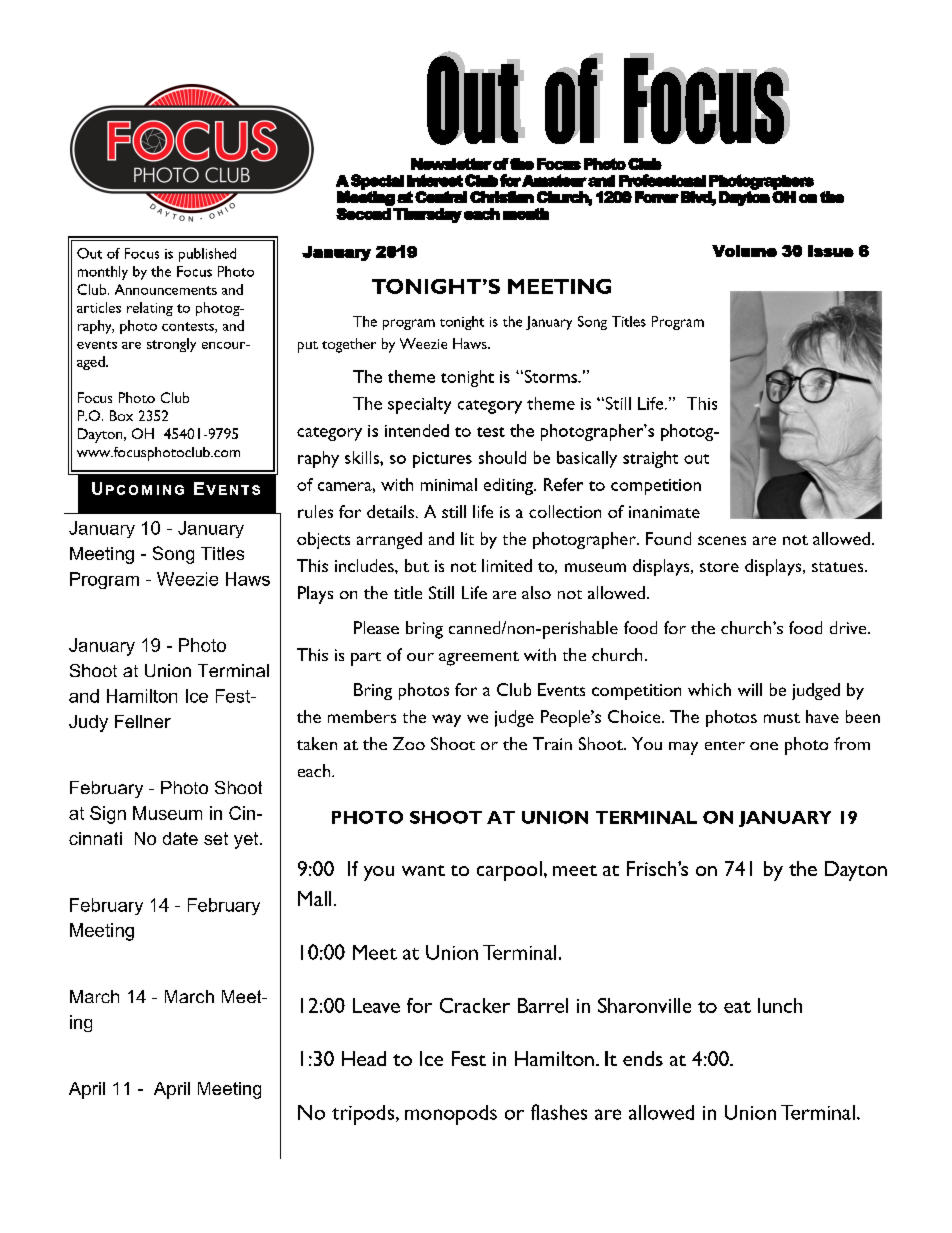 The height and width of the screenshot is (1233, 952). Describe the element at coordinates (171, 345) in the screenshot. I see `strongly` at that location.
